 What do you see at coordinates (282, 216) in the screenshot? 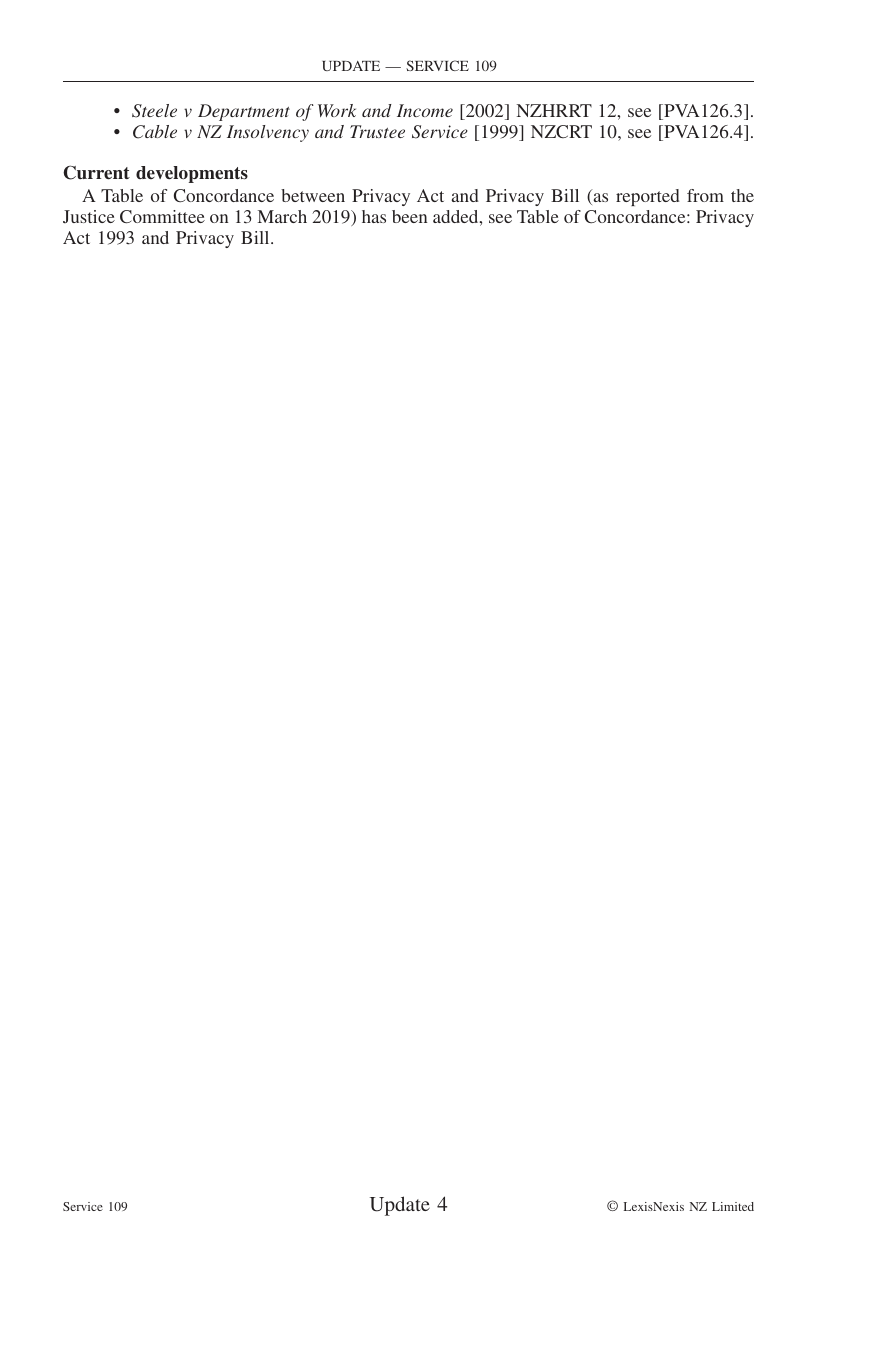
I see `March` at bounding box center [282, 216].
